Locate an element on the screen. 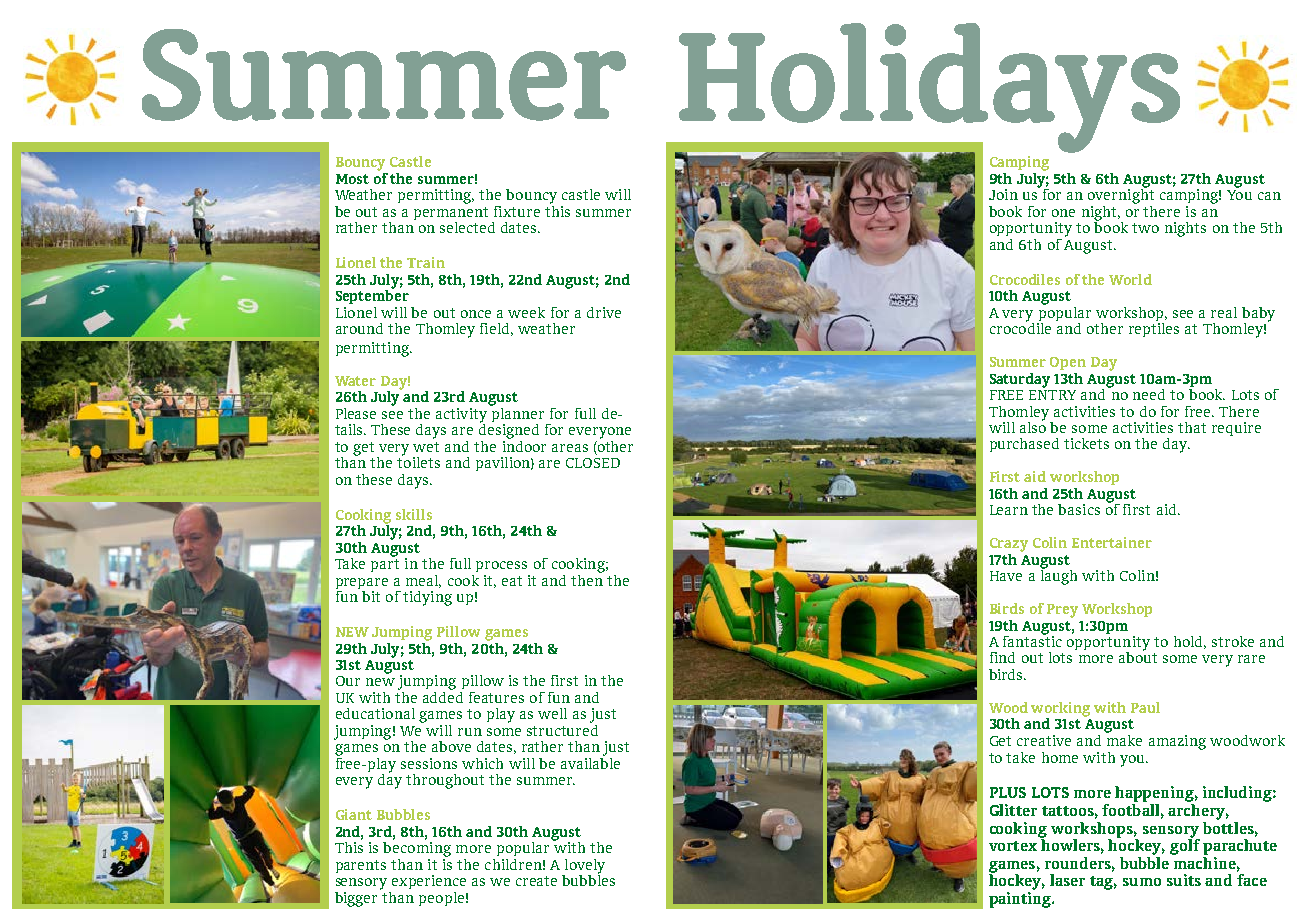 The height and width of the screenshot is (924, 1308). need is located at coordinates (1149, 394).
